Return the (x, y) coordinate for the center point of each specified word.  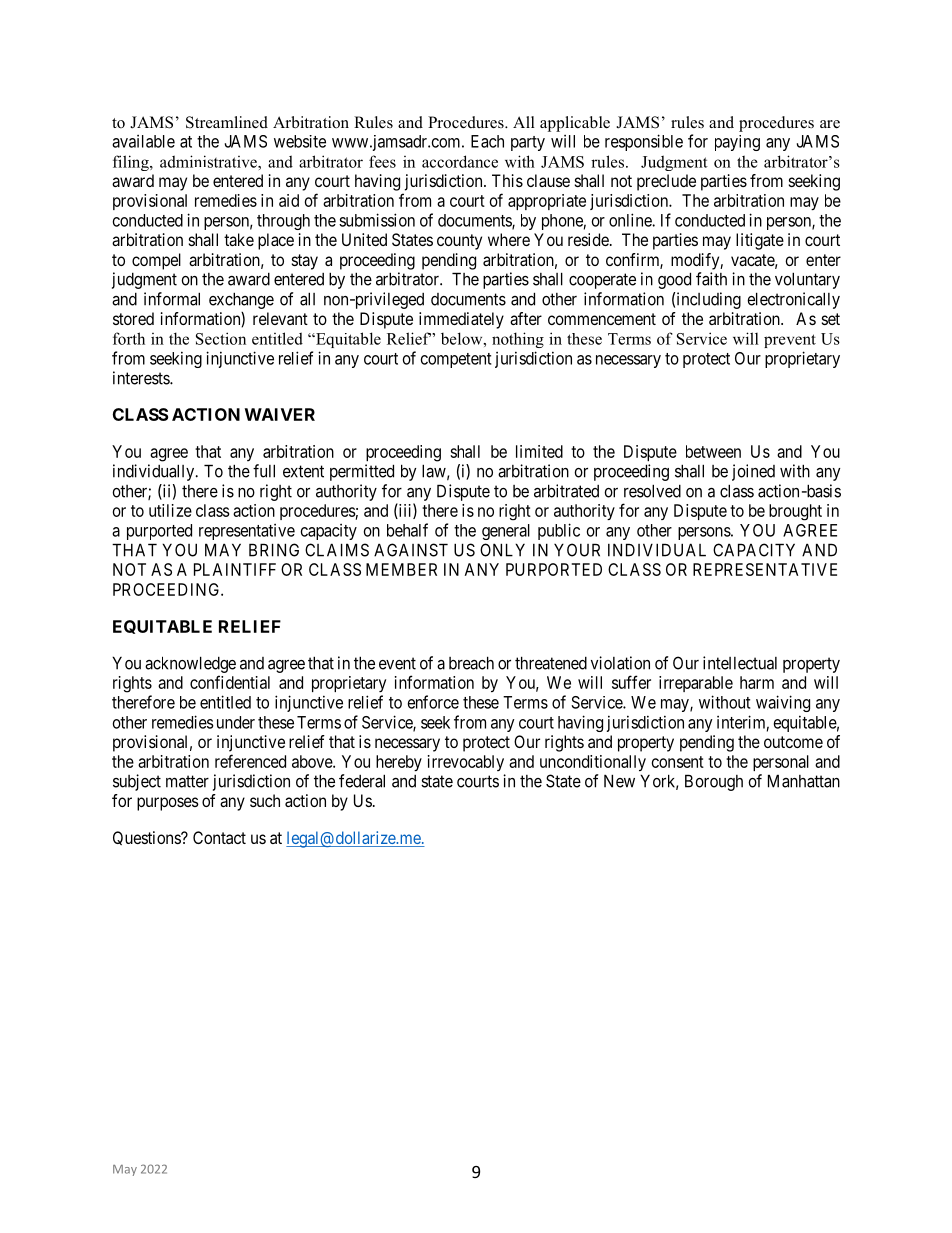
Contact (219, 837)
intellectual (740, 663)
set (831, 319)
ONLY (502, 550)
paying (737, 143)
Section (221, 338)
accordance (460, 161)
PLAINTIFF (235, 569)
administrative (209, 161)
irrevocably (466, 763)
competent (456, 360)
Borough (714, 782)
